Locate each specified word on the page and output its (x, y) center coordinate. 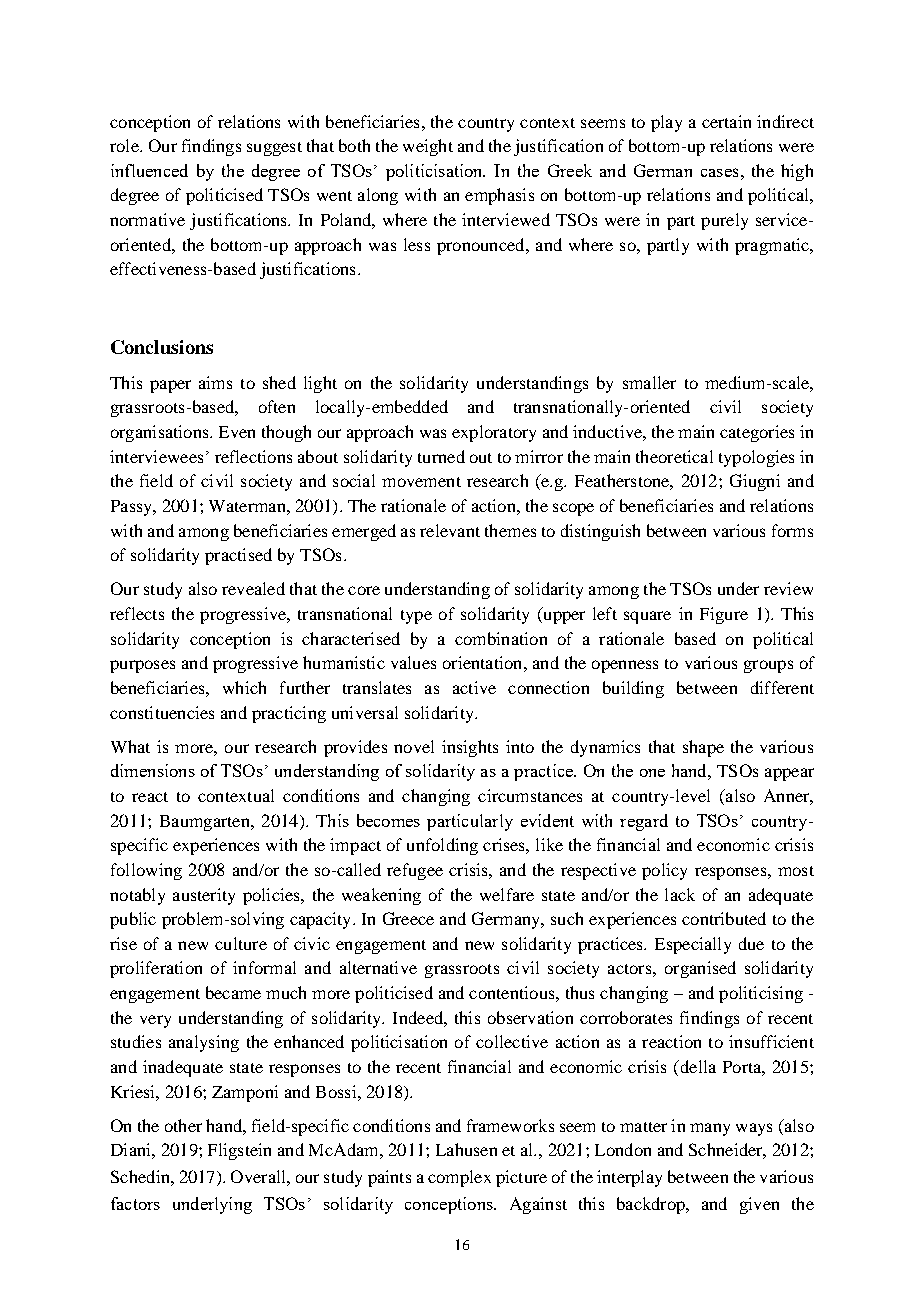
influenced (149, 170)
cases (719, 172)
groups (768, 666)
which (244, 687)
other (183, 1125)
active (474, 687)
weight (428, 147)
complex (459, 1178)
